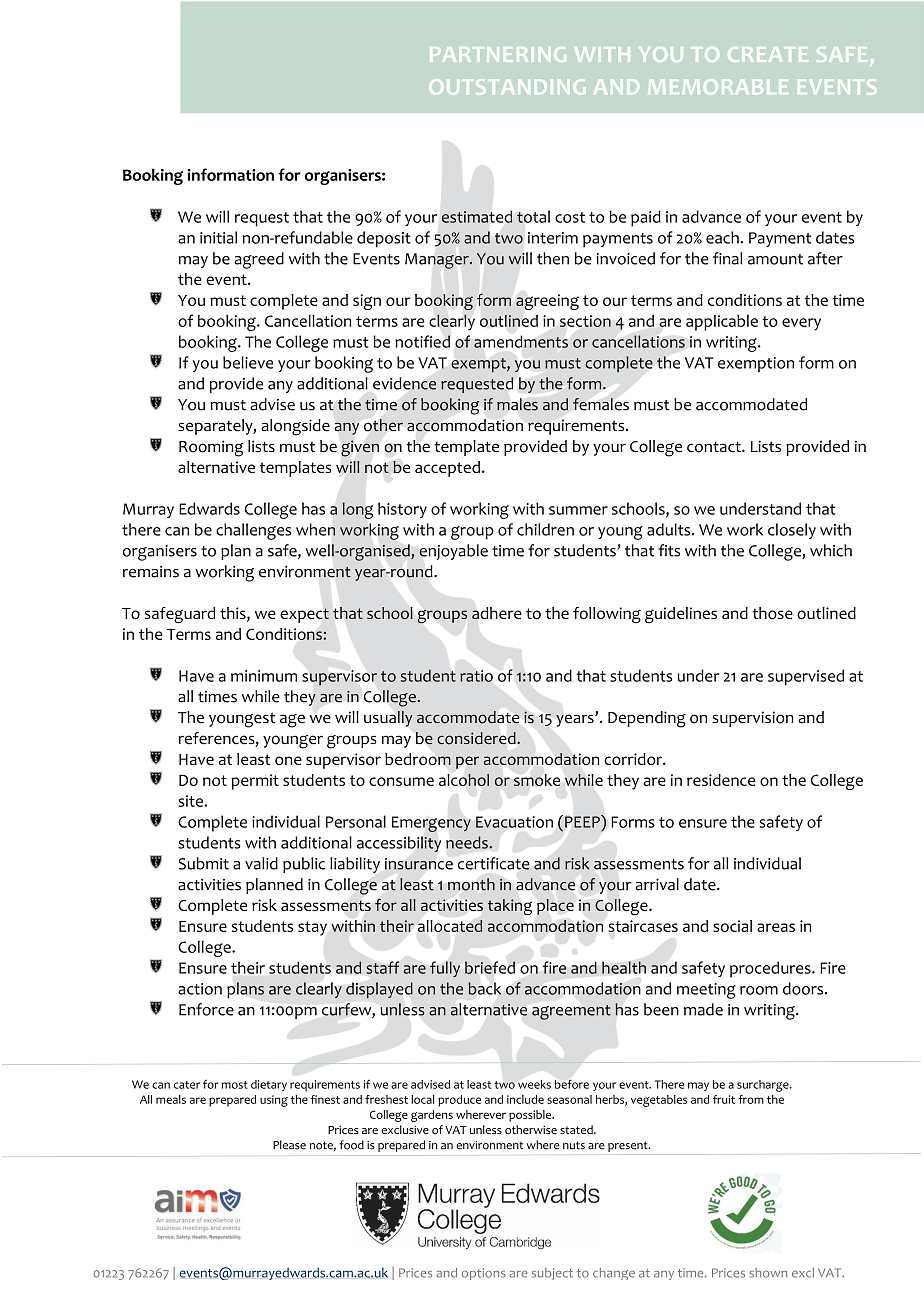  What do you see at coordinates (727, 258) in the screenshot?
I see `final` at bounding box center [727, 258].
